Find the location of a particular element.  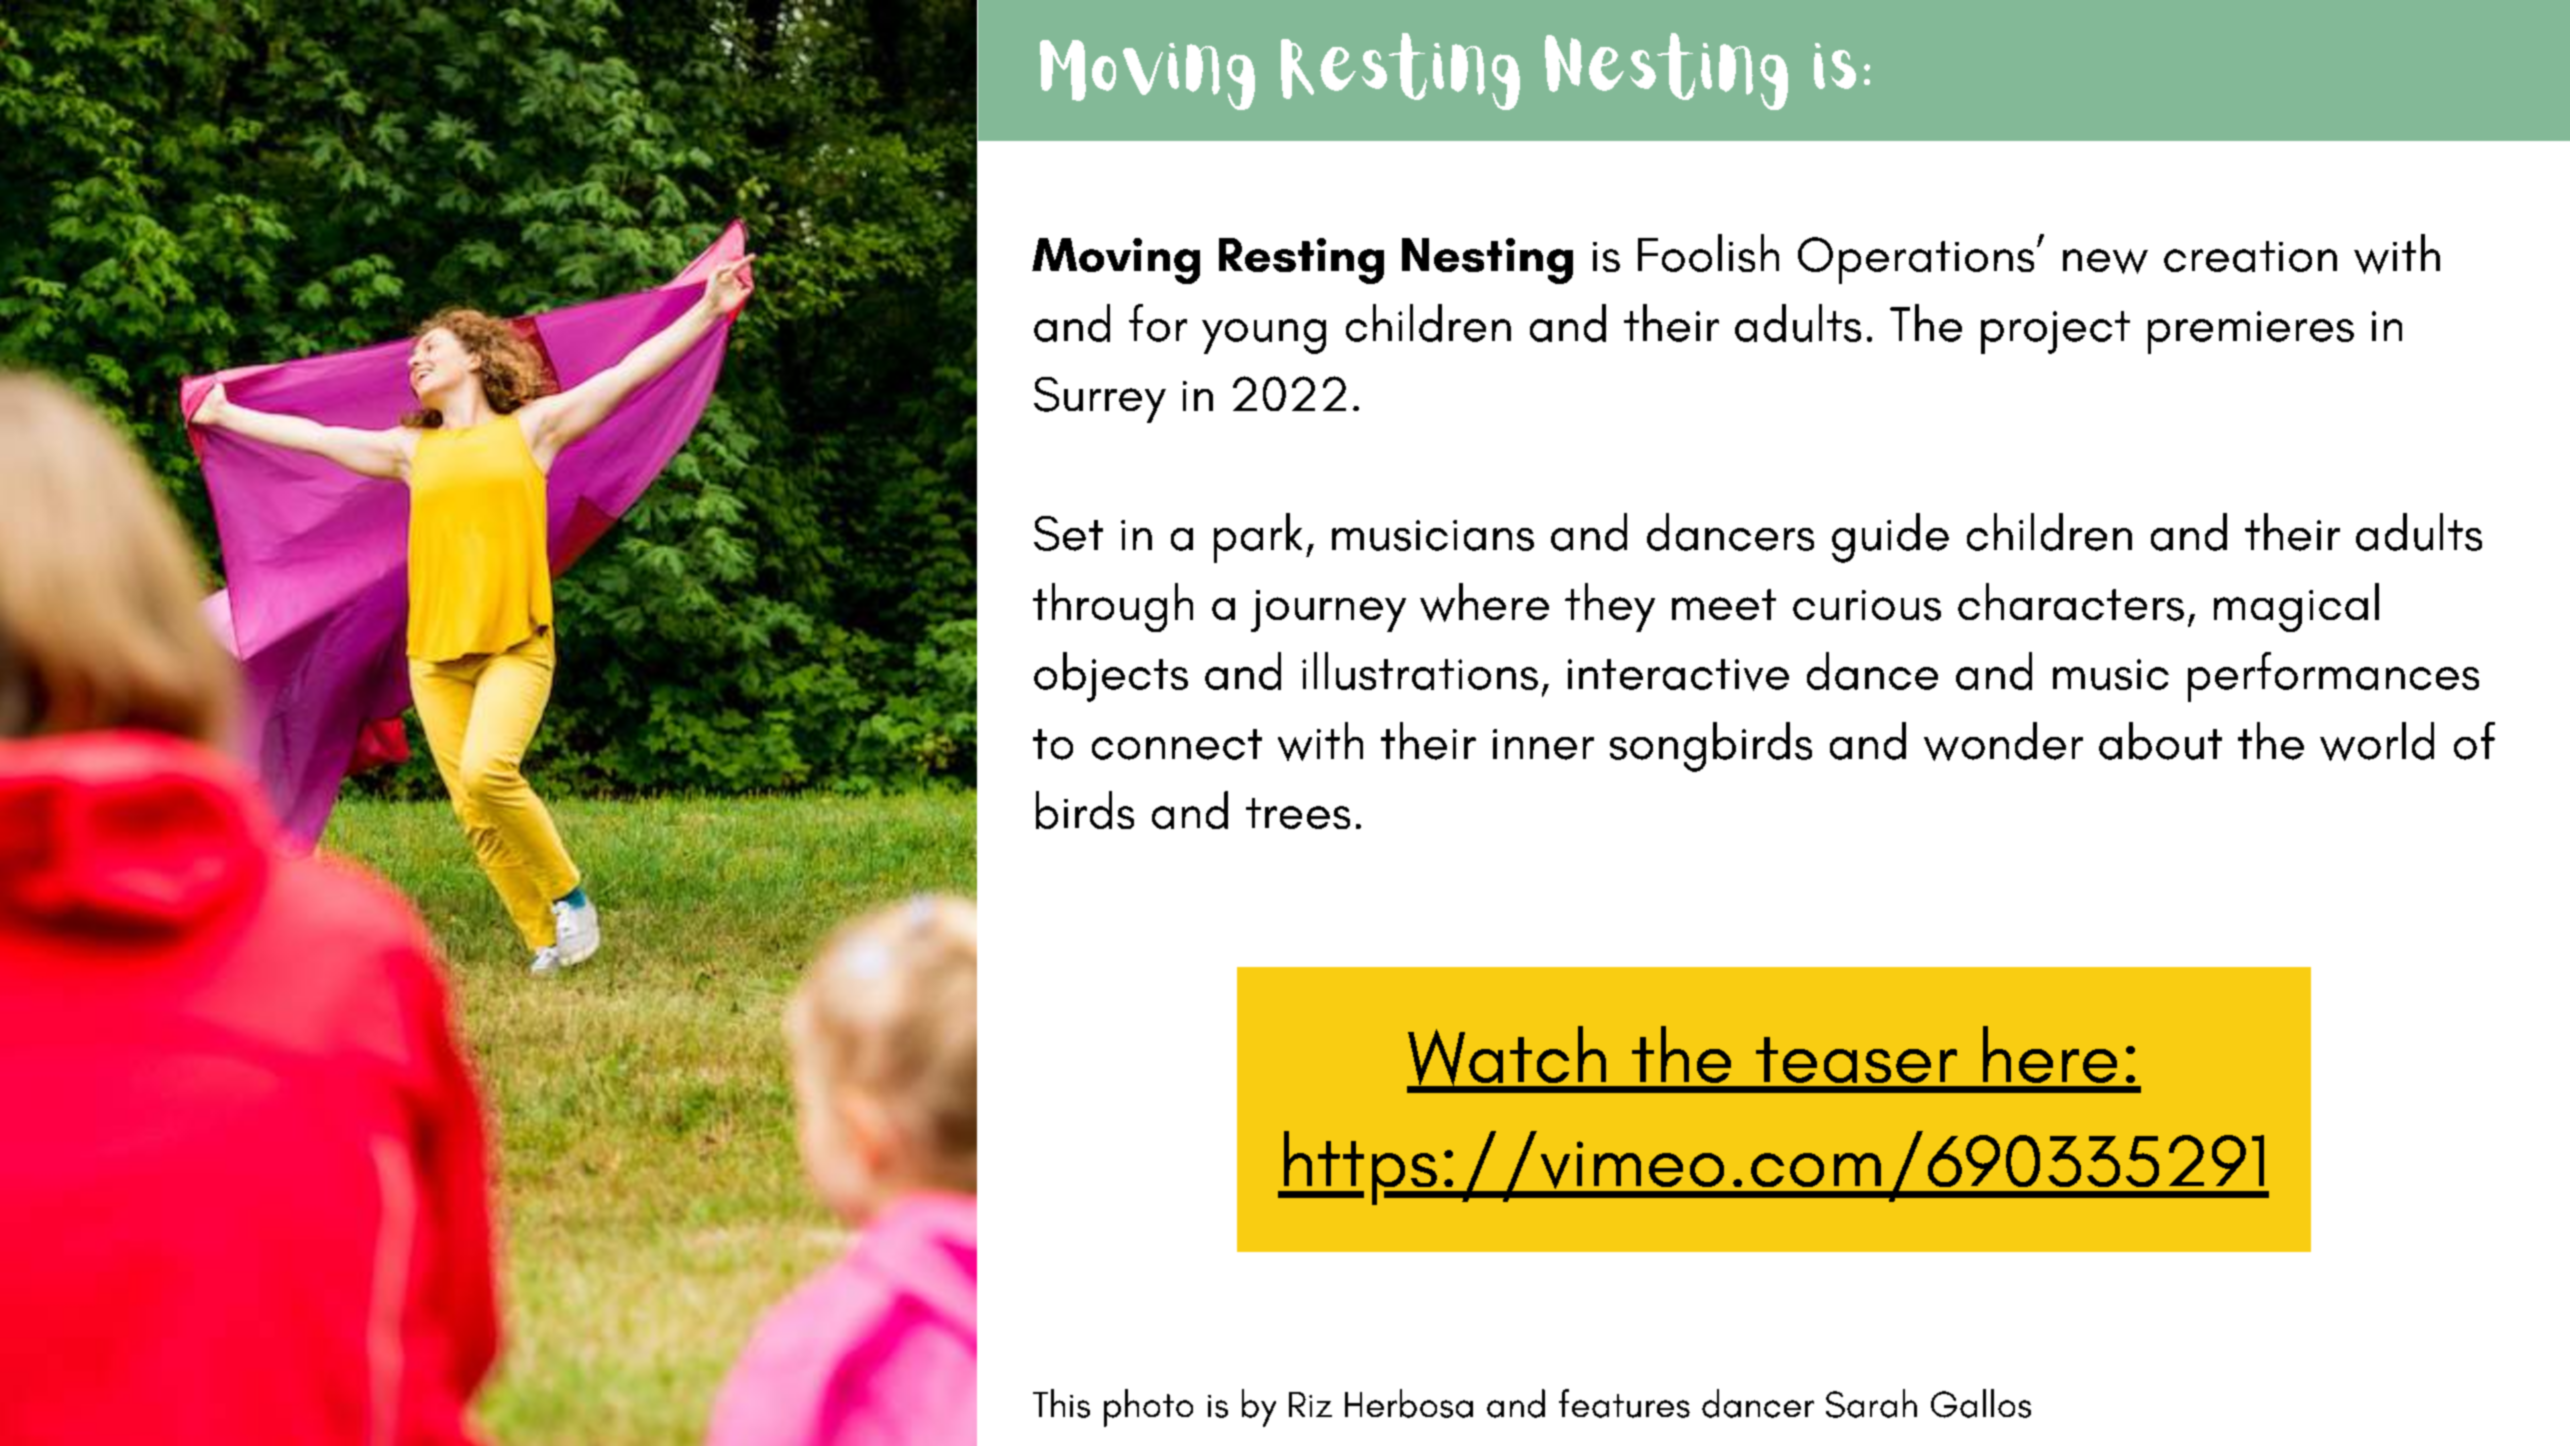

creation is located at coordinates (2250, 256).
